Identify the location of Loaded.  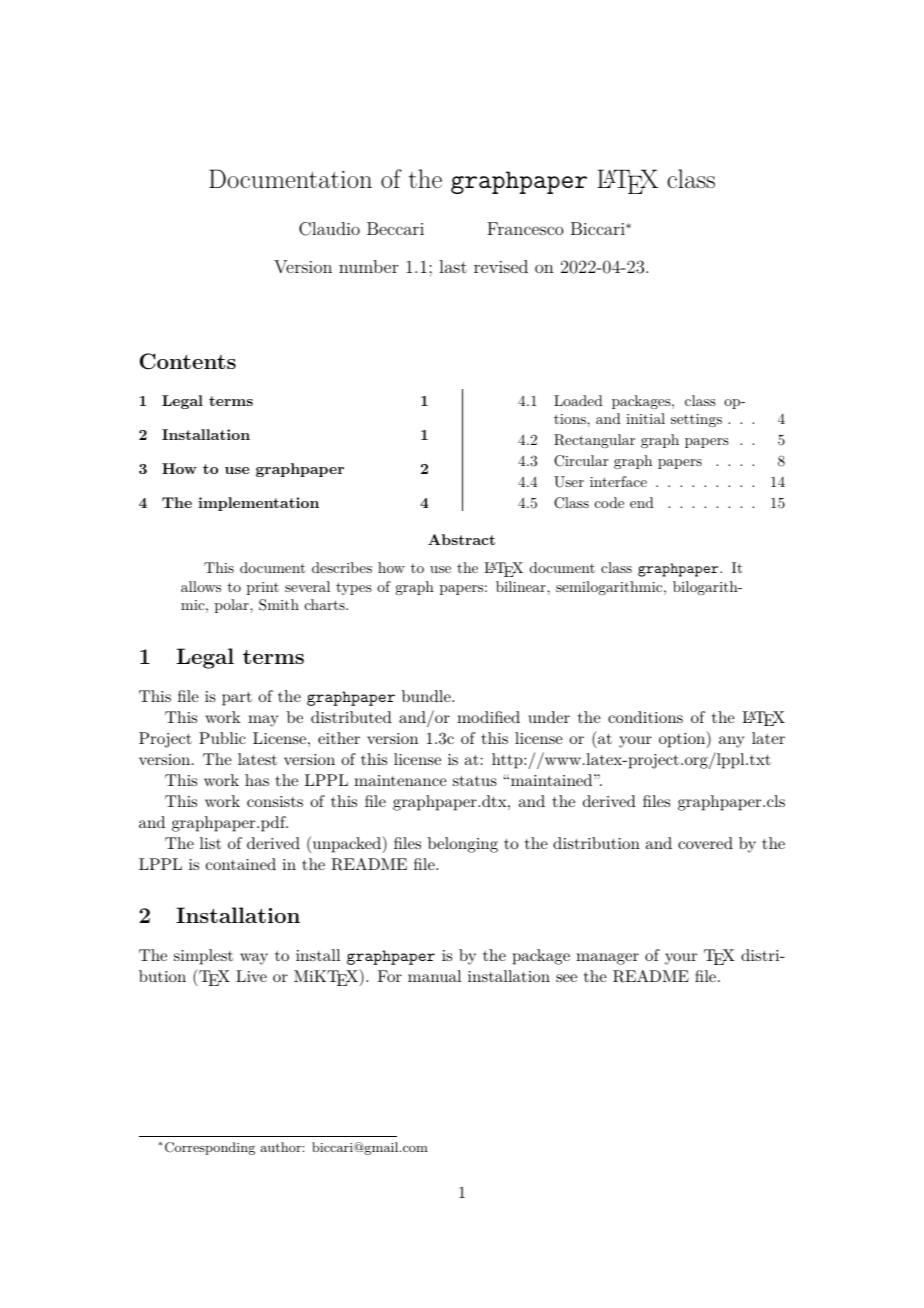
(578, 400).
